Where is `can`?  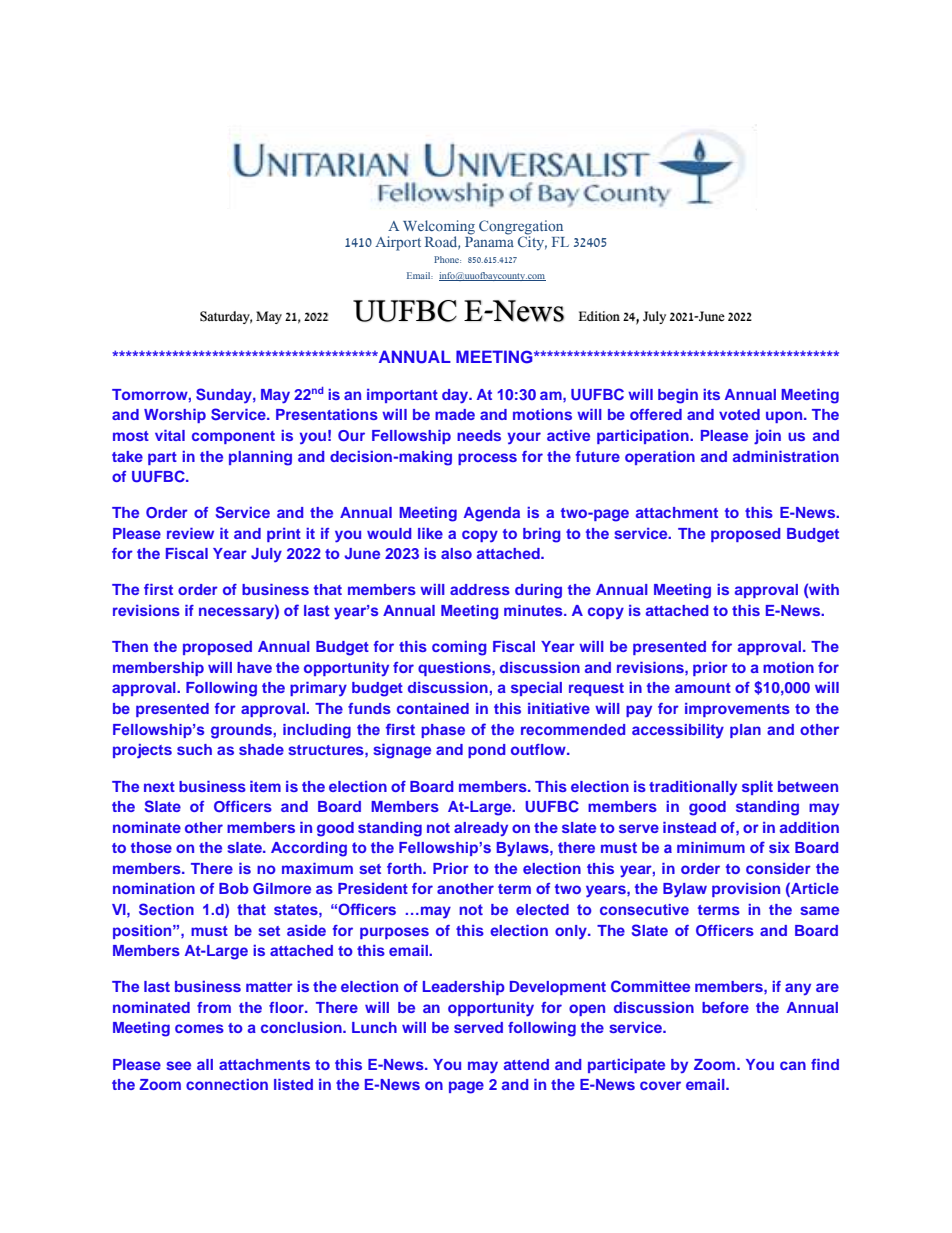 can is located at coordinates (793, 1065).
